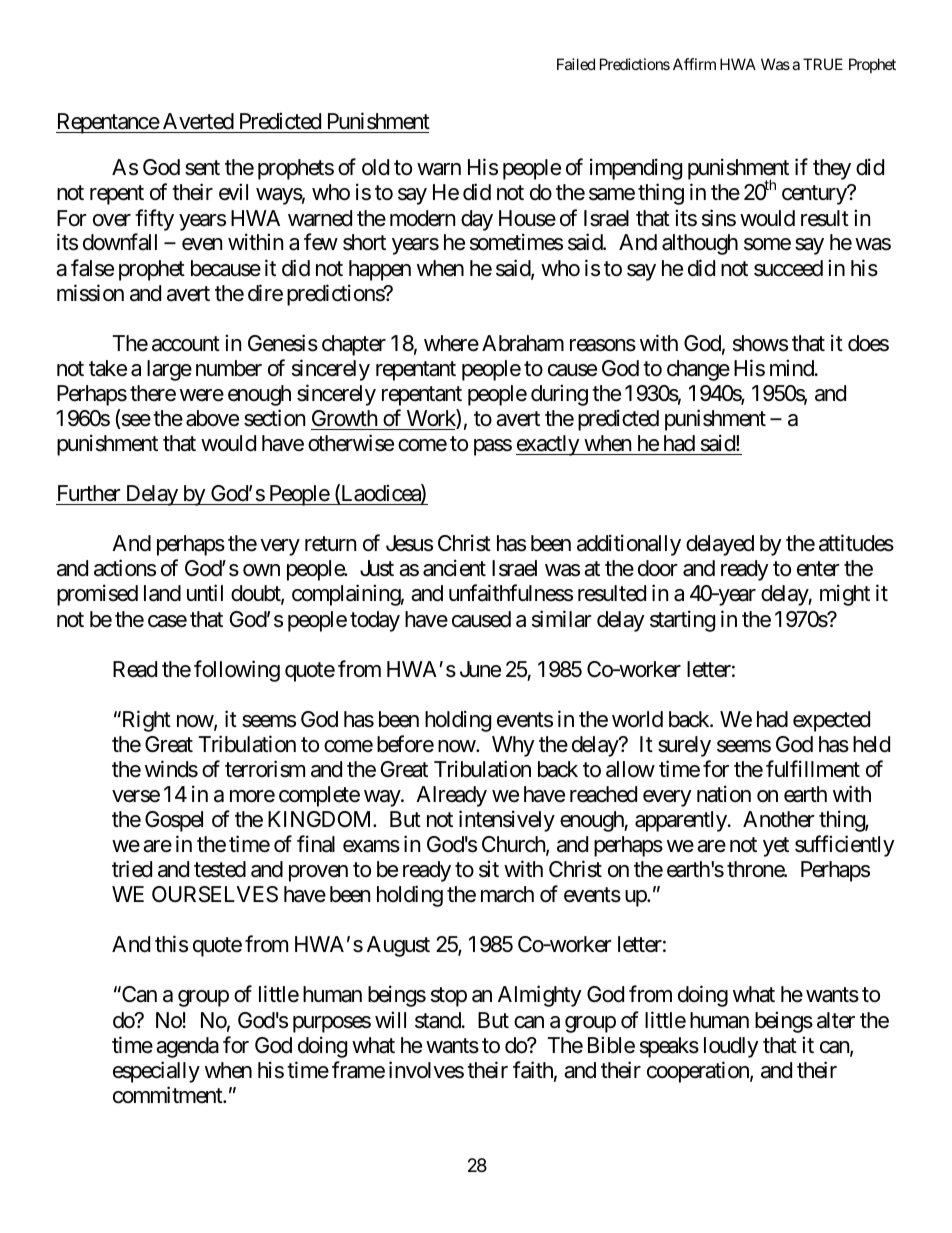 Image resolution: width=952 pixels, height=1233 pixels. What do you see at coordinates (454, 568) in the document?
I see `ancient` at bounding box center [454, 568].
